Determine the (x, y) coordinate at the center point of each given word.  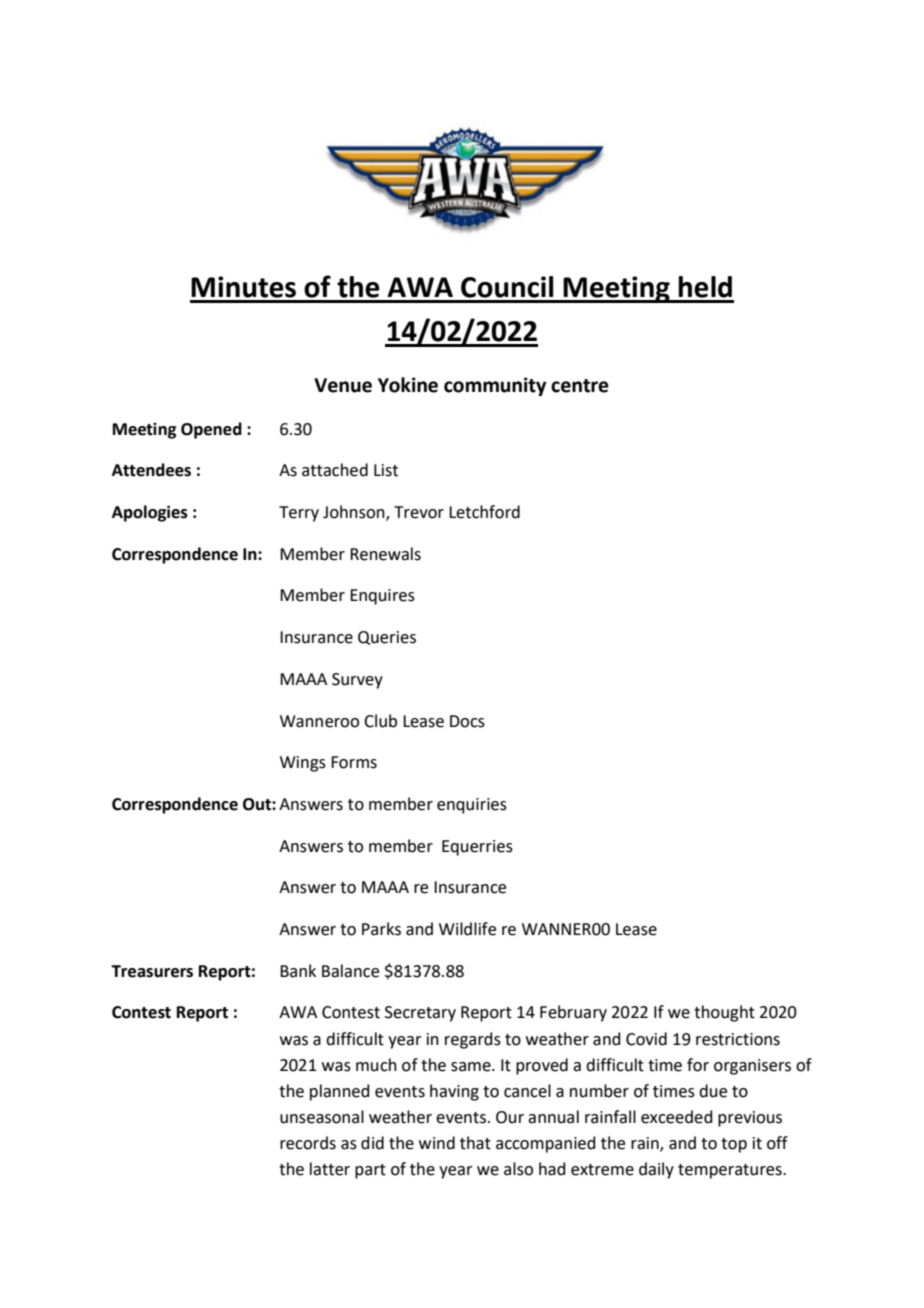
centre (580, 386)
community (495, 386)
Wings (303, 764)
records (308, 1143)
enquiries (472, 806)
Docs (467, 721)
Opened (211, 430)
